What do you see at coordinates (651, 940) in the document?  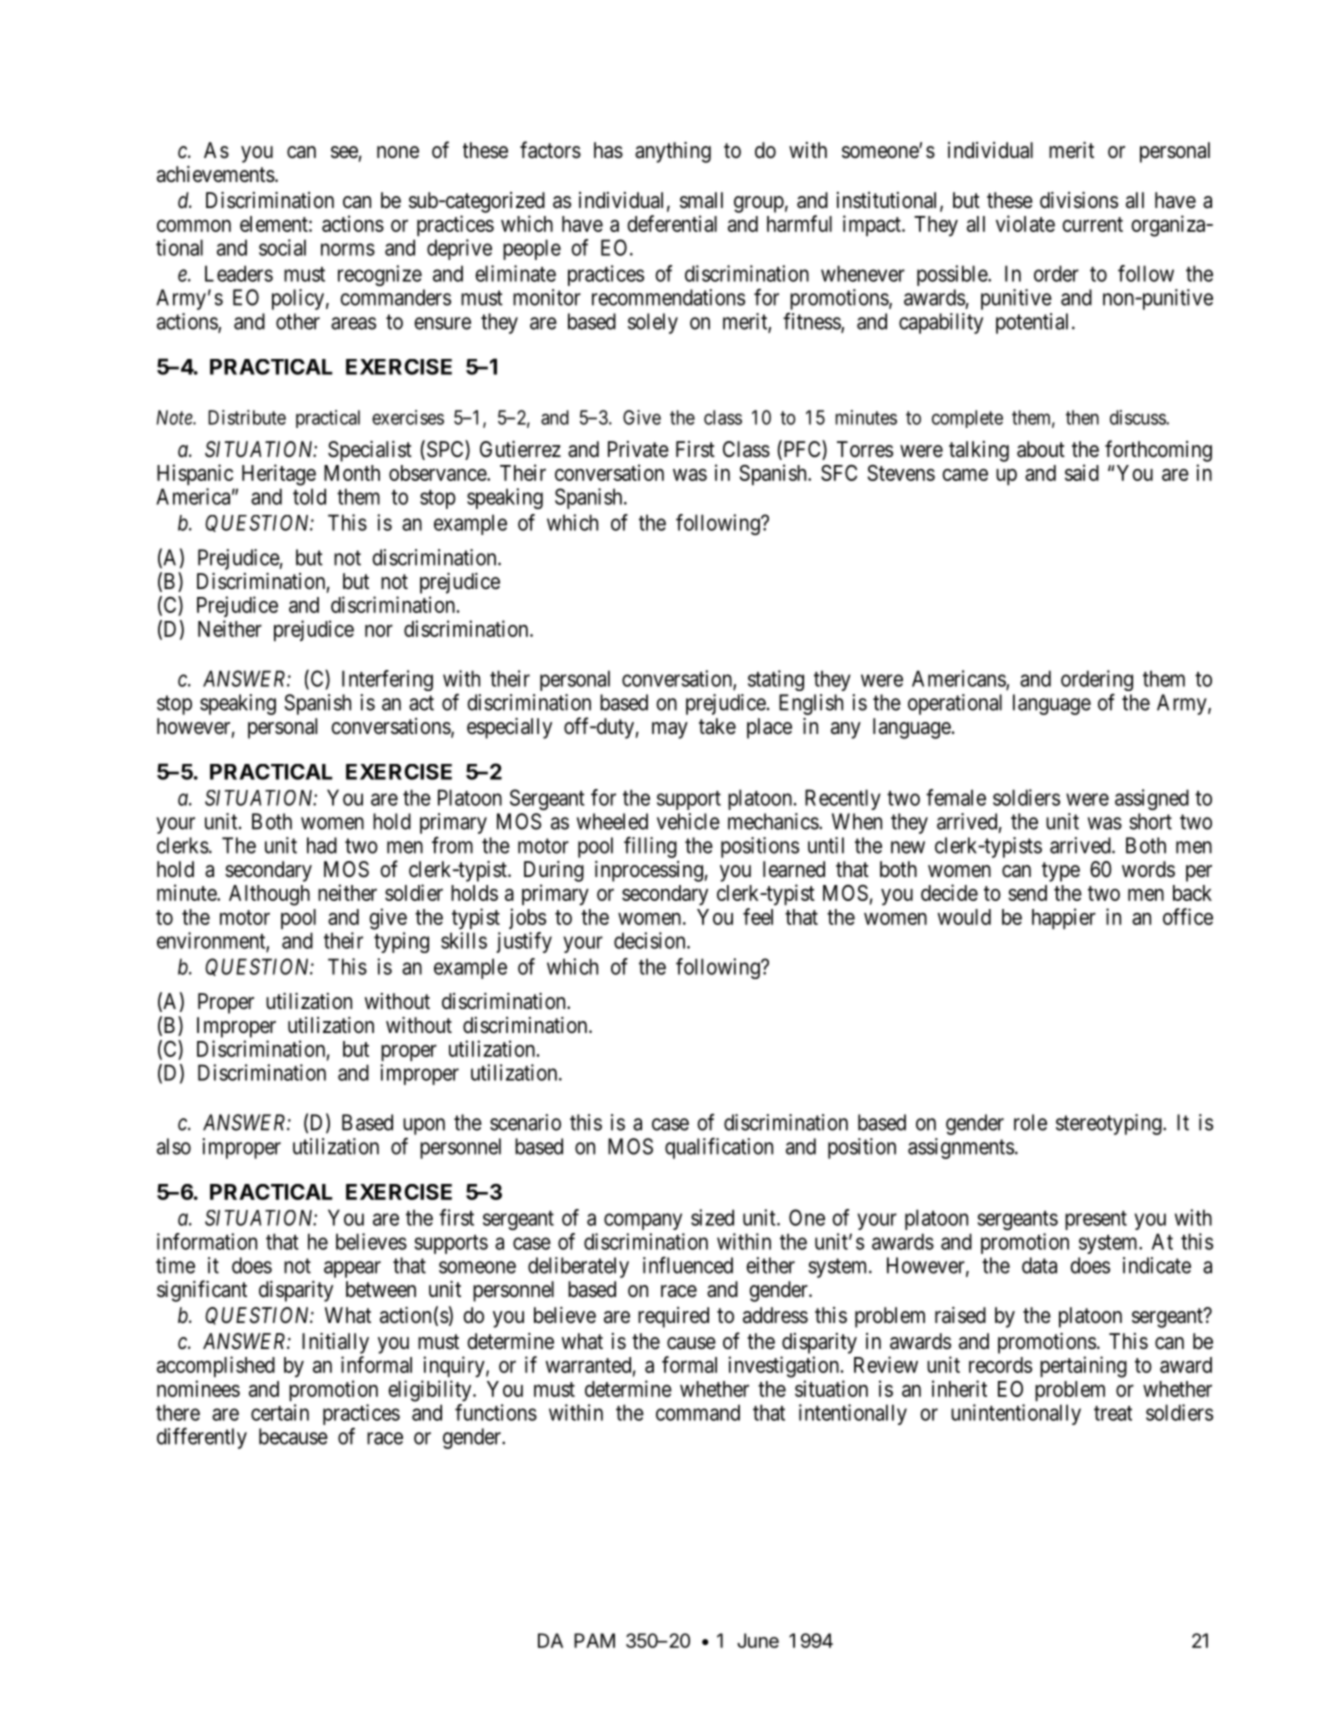 I see `decision` at bounding box center [651, 940].
